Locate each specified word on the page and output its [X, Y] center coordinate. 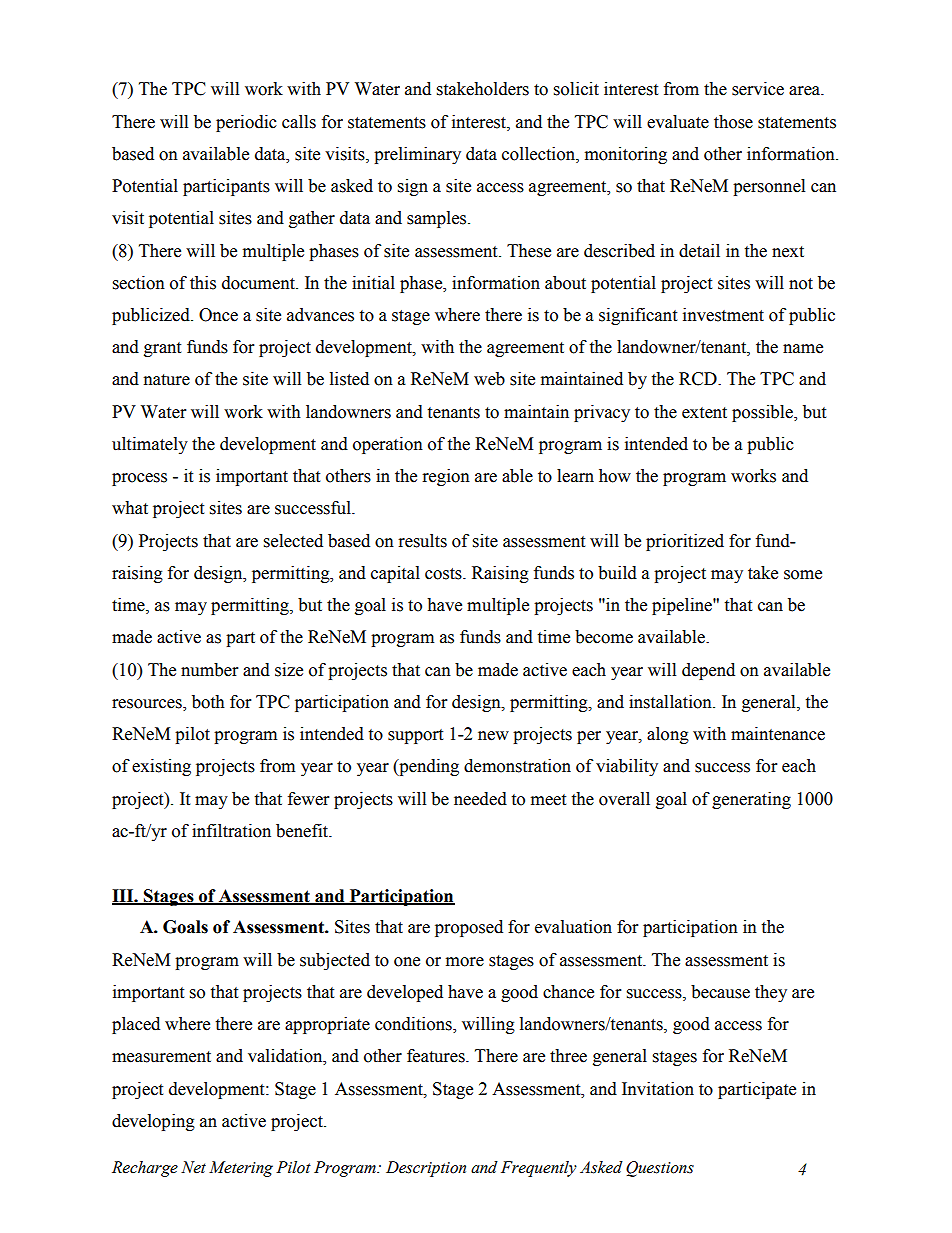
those [733, 122]
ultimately [150, 445]
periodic [246, 123]
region [446, 477]
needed [480, 799]
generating [751, 800]
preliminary [417, 155]
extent [704, 413]
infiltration [231, 831]
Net [193, 1167]
